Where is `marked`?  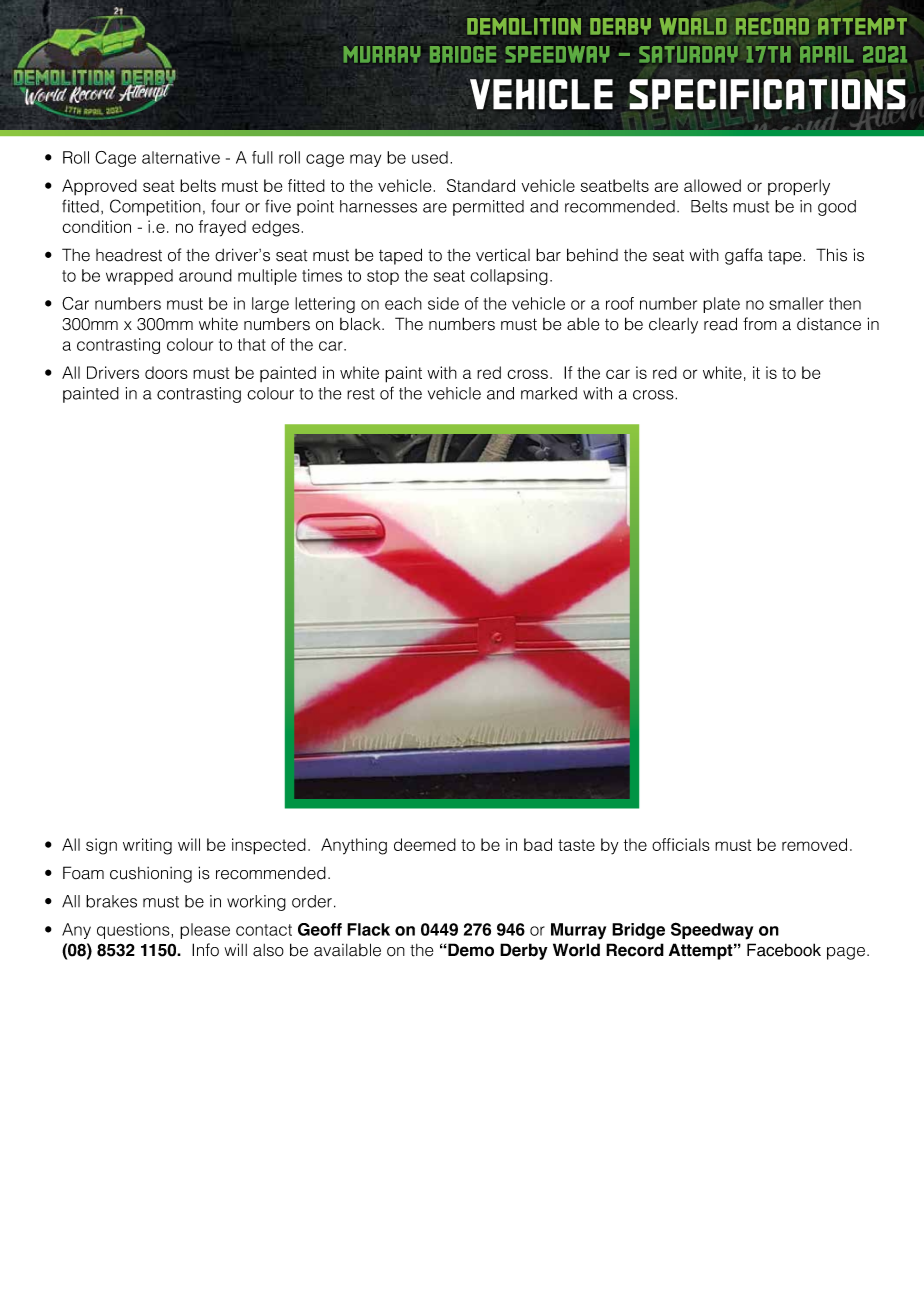 marked is located at coordinates (549, 393).
